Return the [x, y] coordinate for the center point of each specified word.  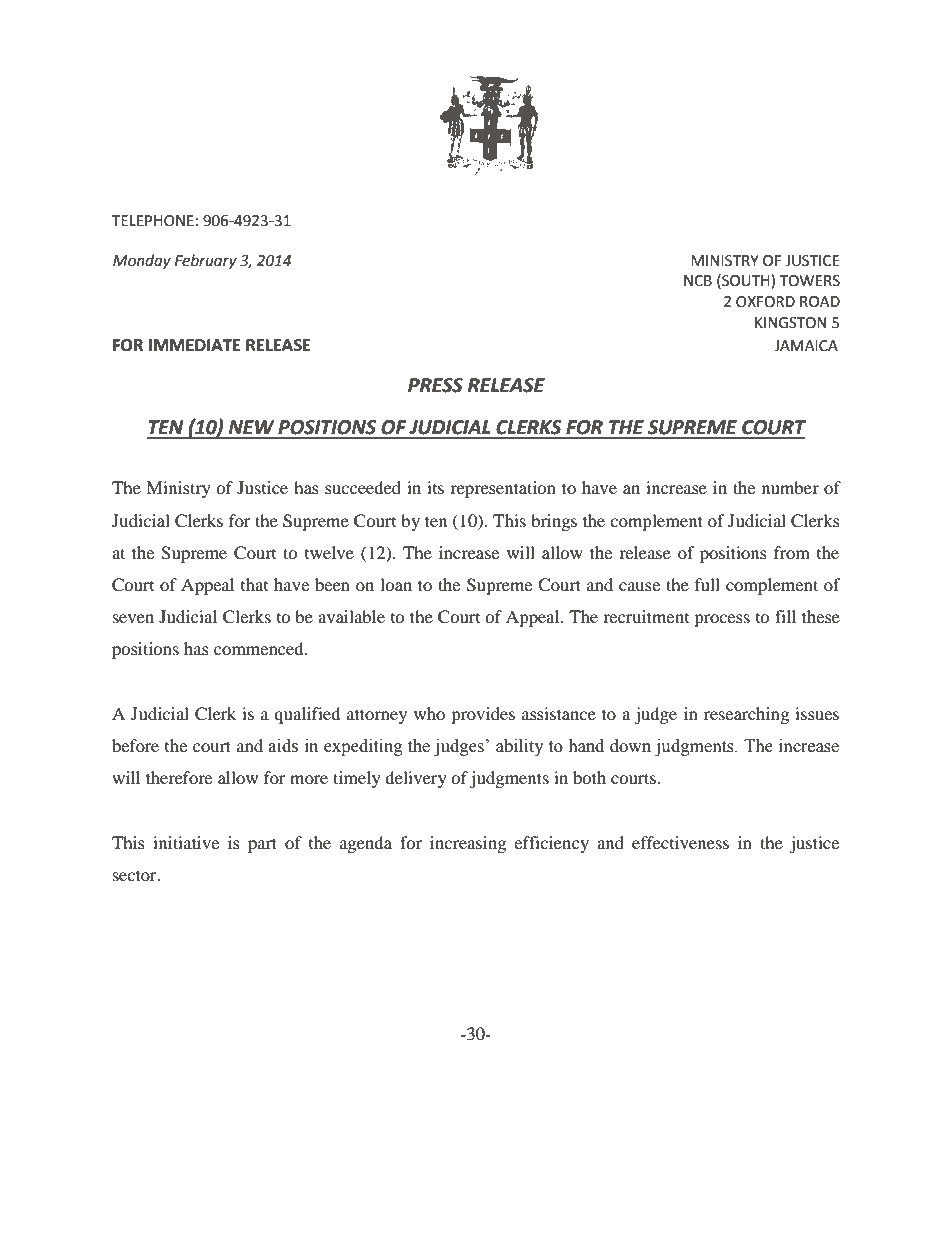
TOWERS [809, 281]
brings [554, 522]
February [206, 262]
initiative [186, 842]
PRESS [435, 385]
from [792, 552]
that [254, 584]
